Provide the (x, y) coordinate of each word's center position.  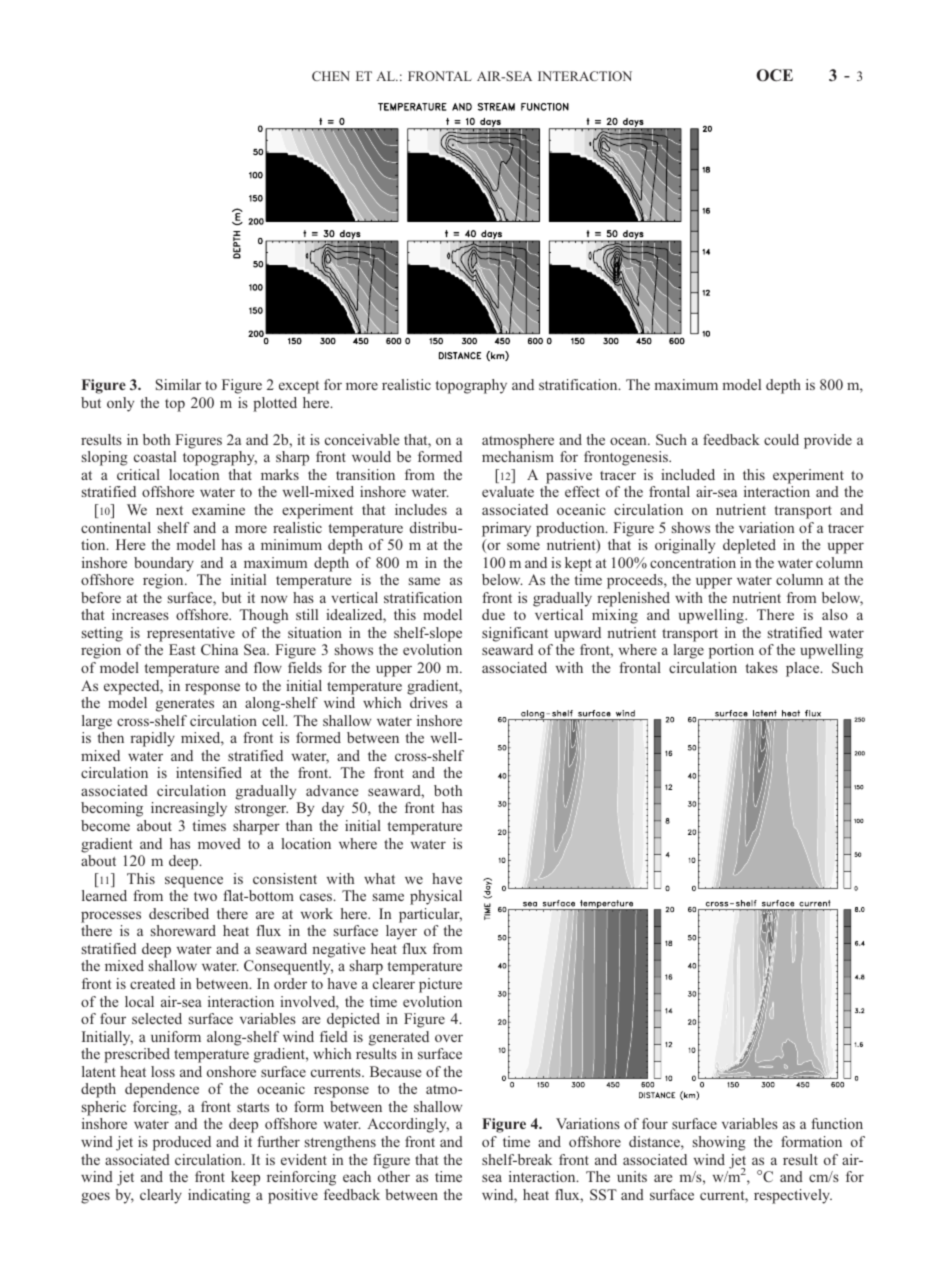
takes (761, 667)
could (781, 439)
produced (182, 1143)
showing (719, 1143)
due (493, 614)
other (394, 1176)
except (299, 387)
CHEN (331, 76)
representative (191, 634)
